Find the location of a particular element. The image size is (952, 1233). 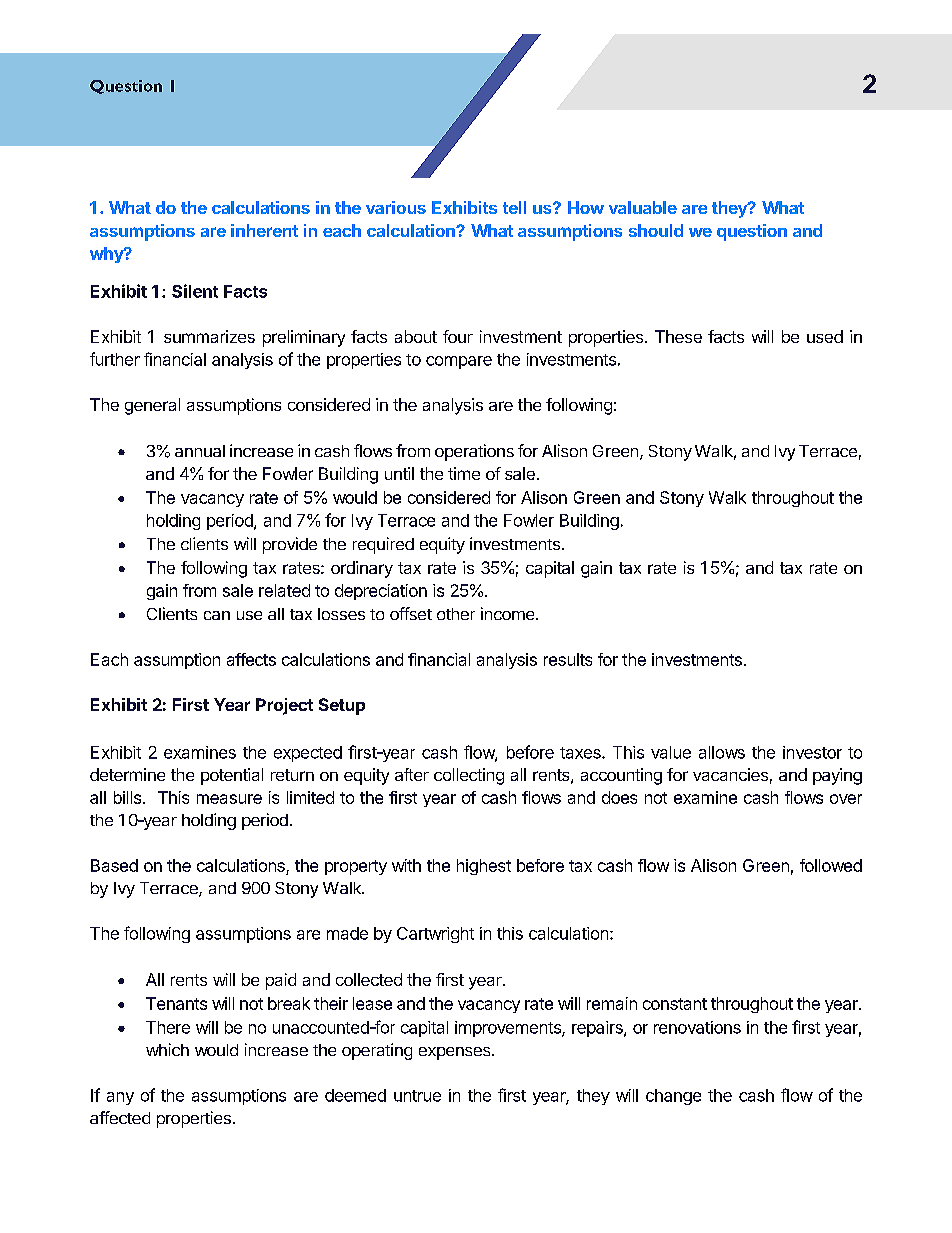

followed is located at coordinates (831, 865).
